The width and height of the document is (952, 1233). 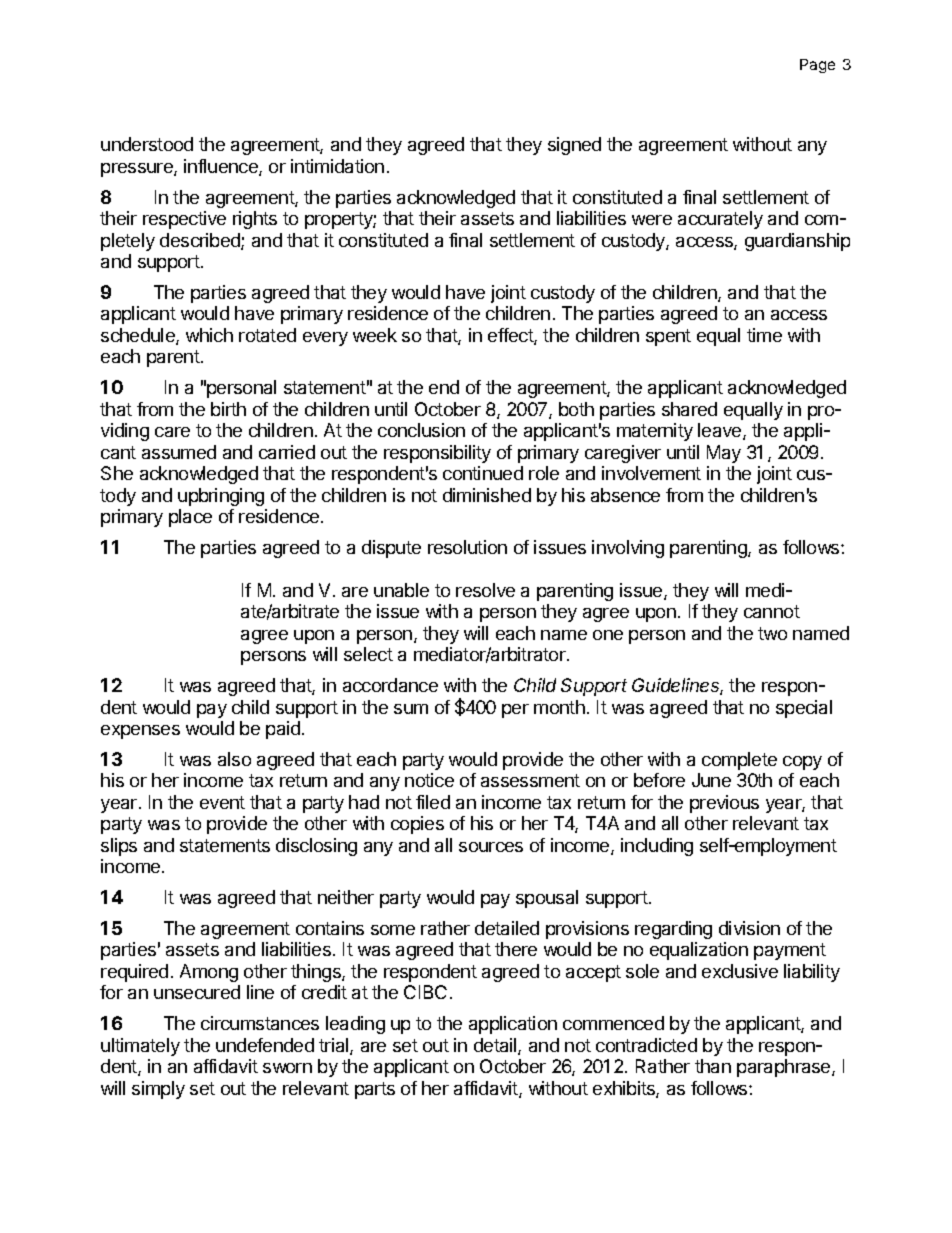 What do you see at coordinates (772, 611) in the document?
I see `cannot` at bounding box center [772, 611].
